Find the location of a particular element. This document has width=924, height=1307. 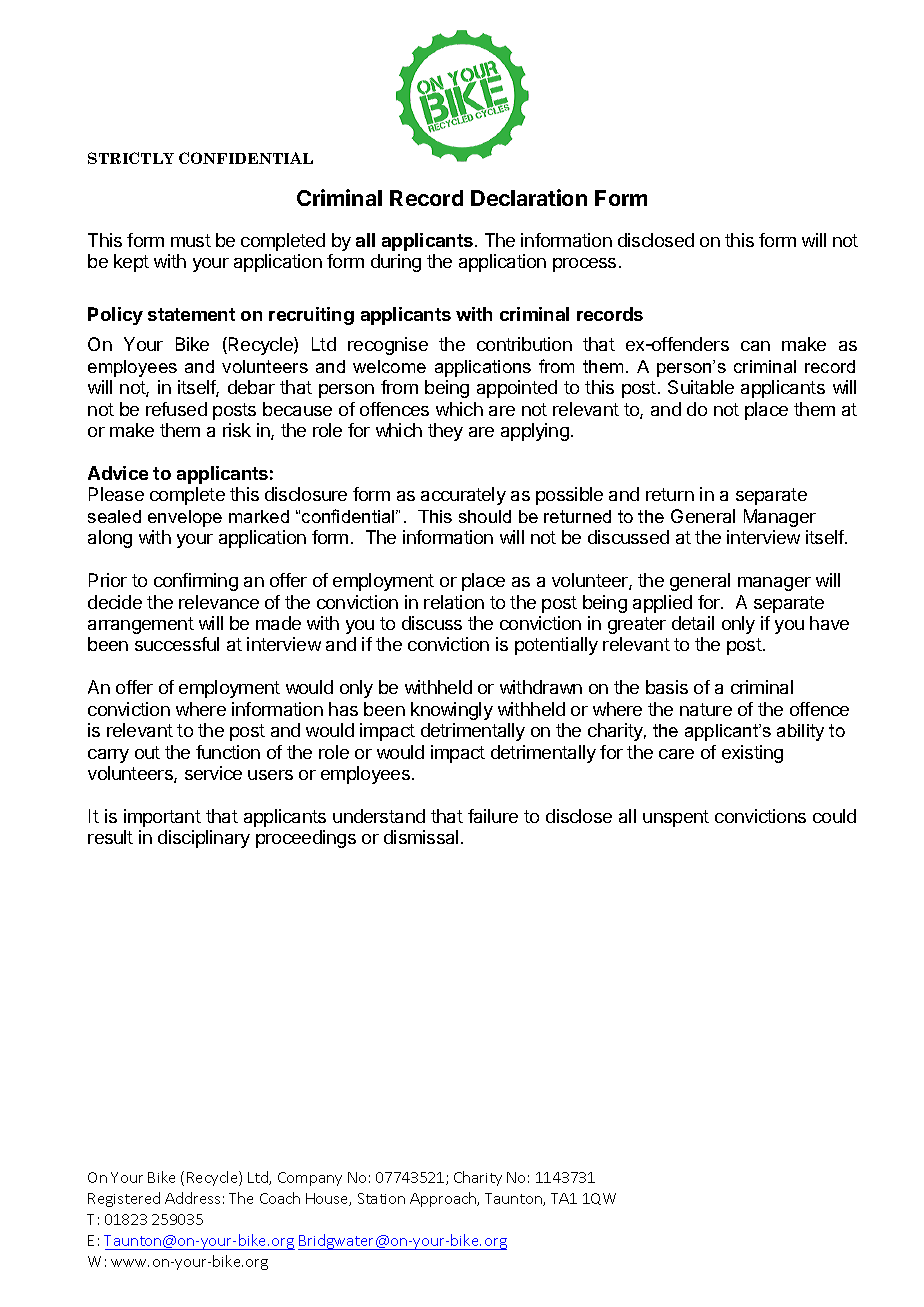

process is located at coordinates (584, 265).
